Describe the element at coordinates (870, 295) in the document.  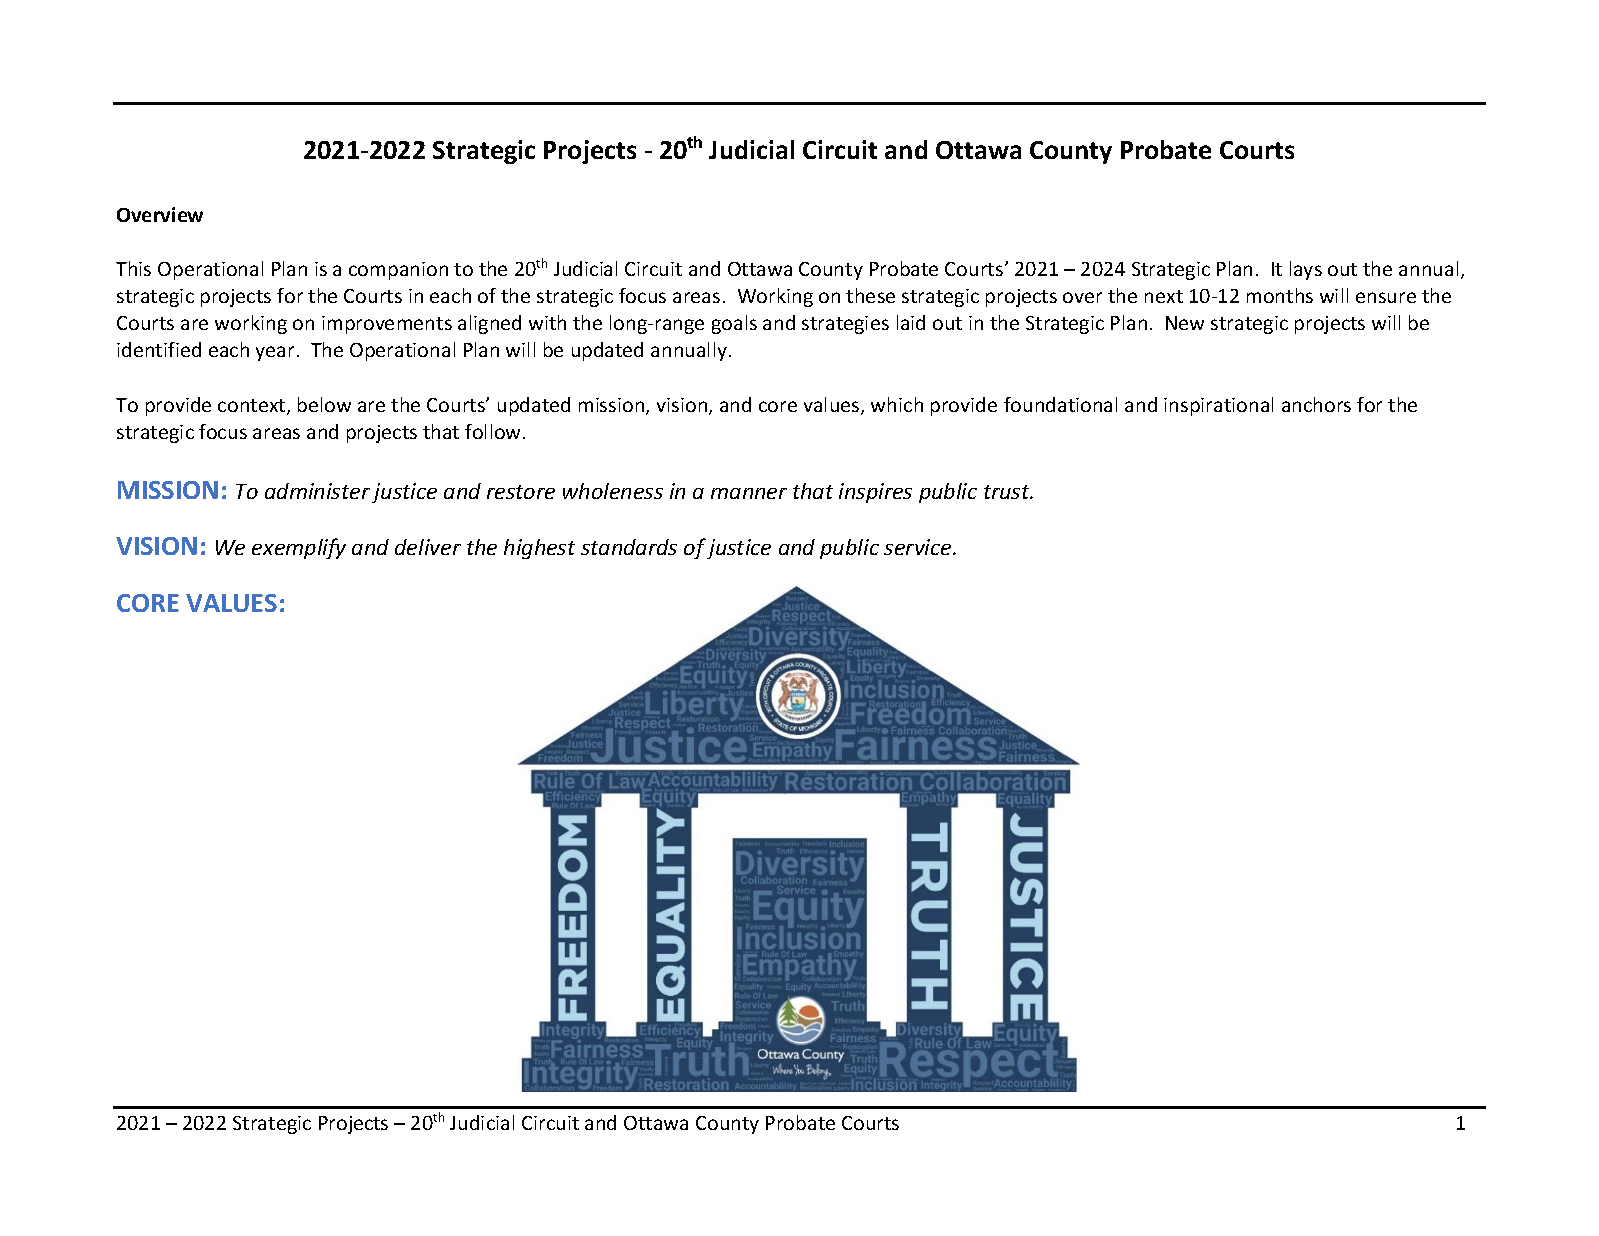
I see `these` at that location.
